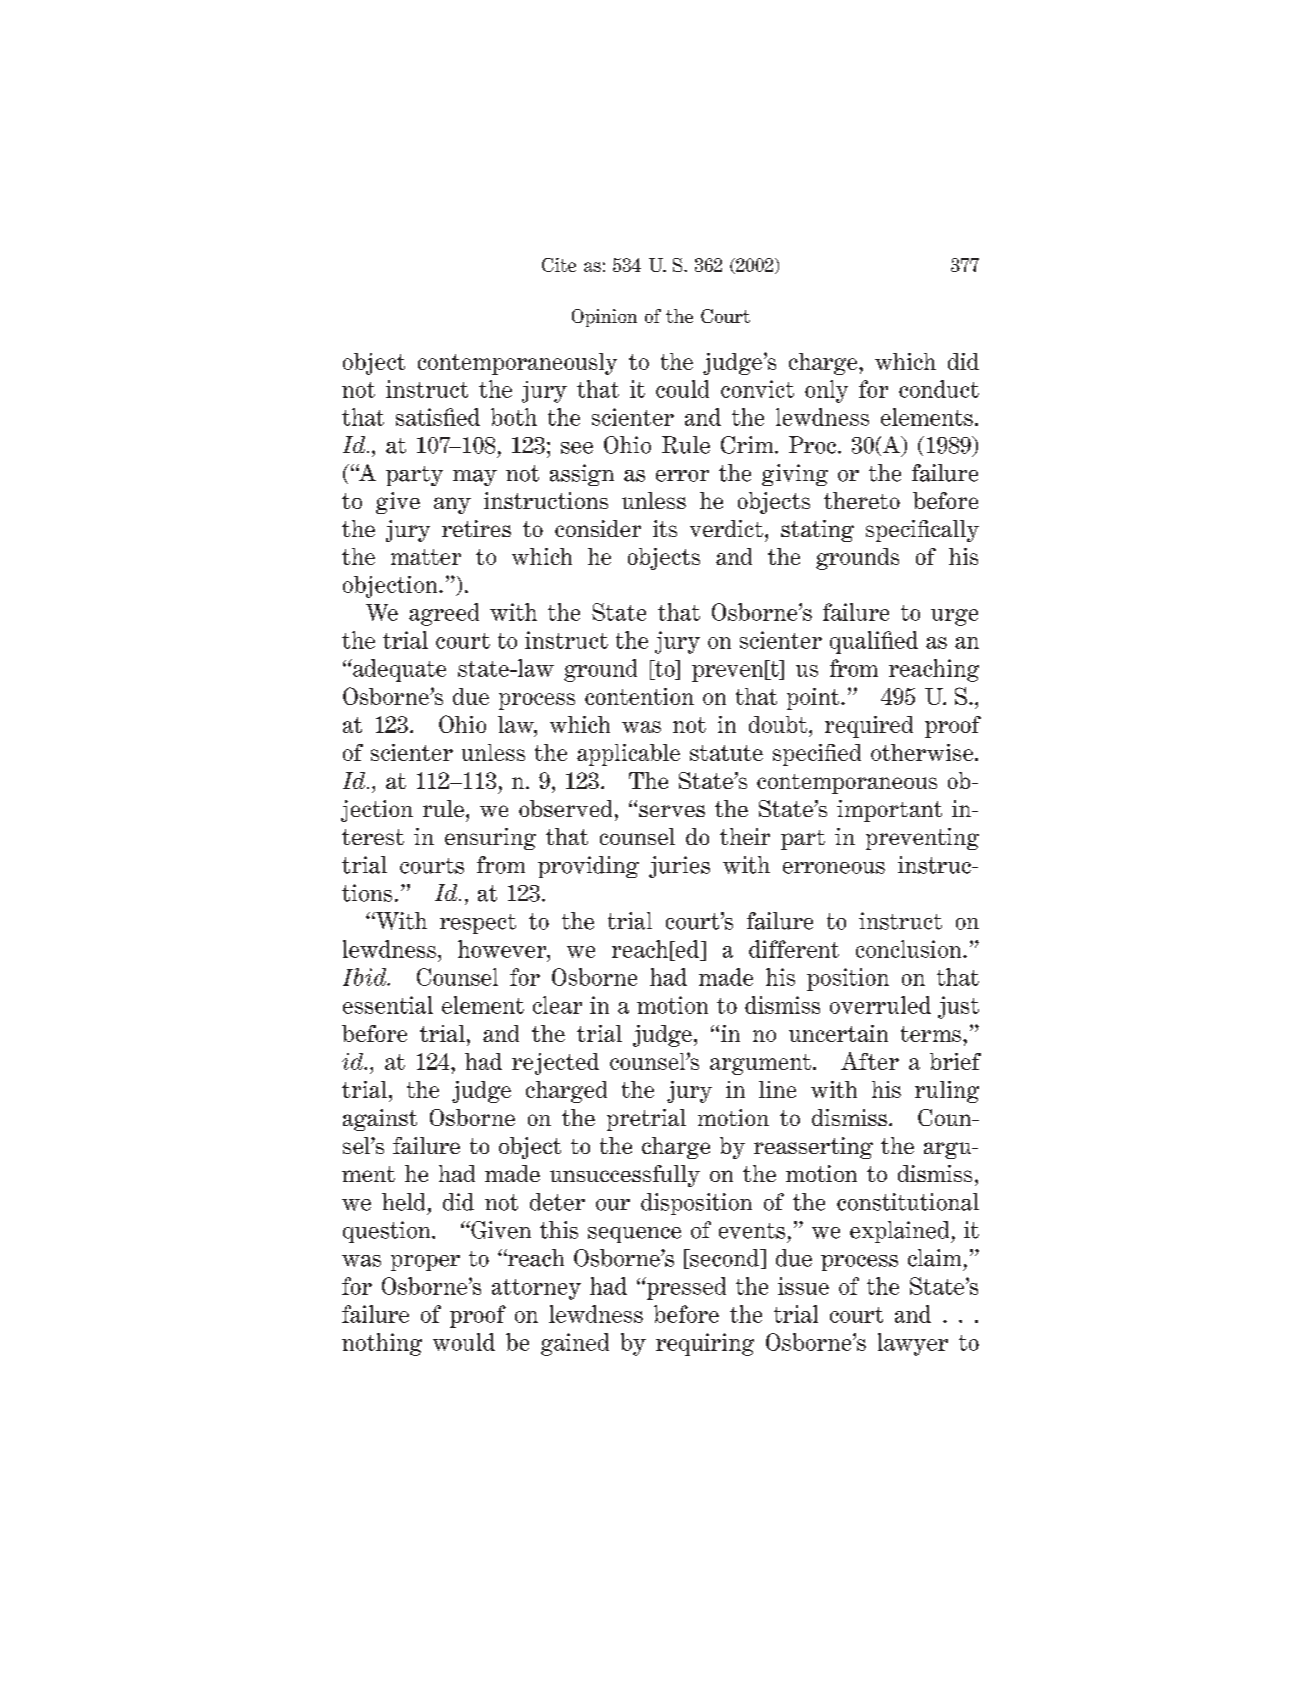 The width and height of the screenshot is (1307, 1691). What do you see at coordinates (478, 924) in the screenshot?
I see `respect` at bounding box center [478, 924].
